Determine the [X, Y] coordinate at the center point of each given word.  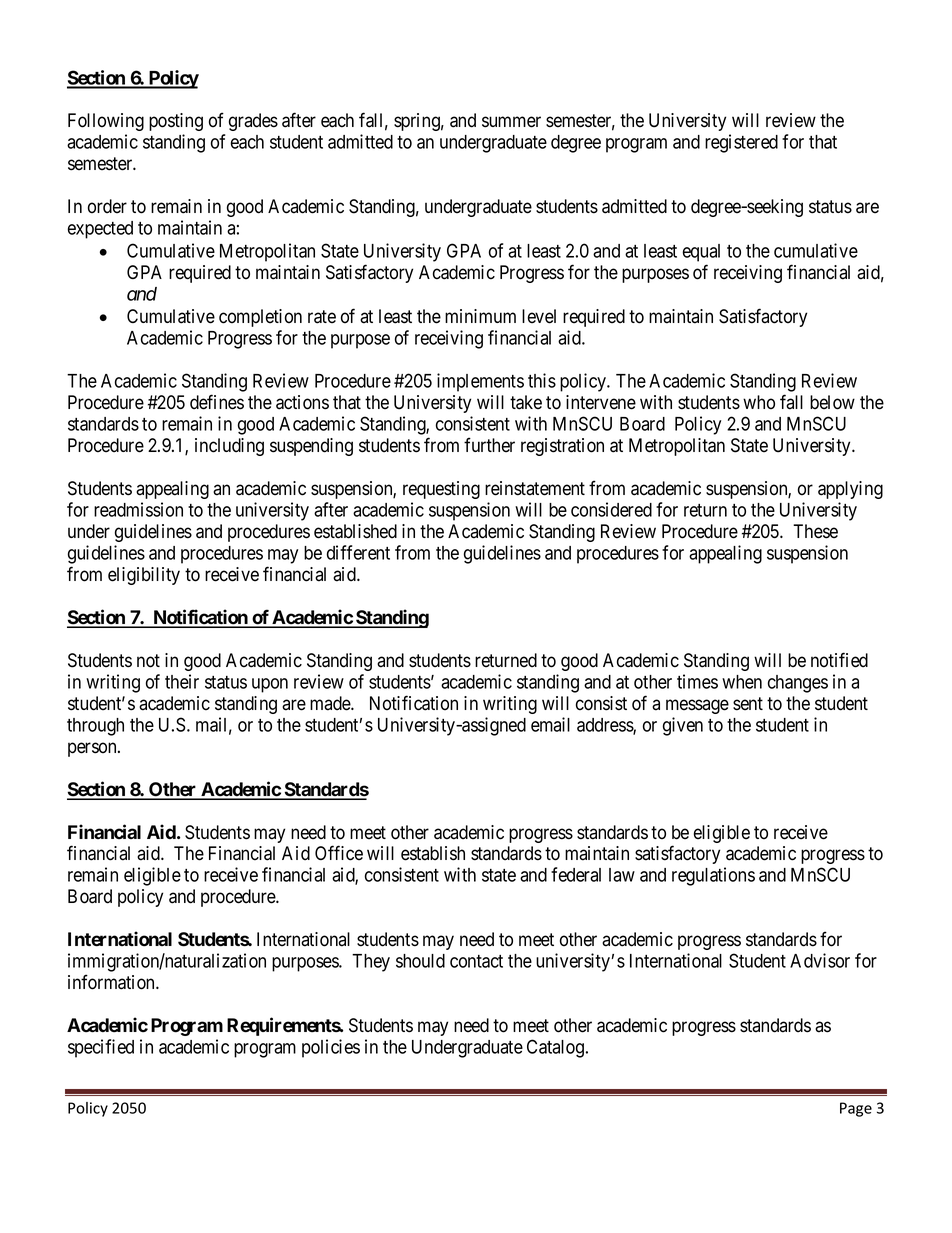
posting [176, 122]
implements [480, 382]
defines [217, 402]
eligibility [144, 576]
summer [511, 122]
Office [339, 853]
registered [741, 143]
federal [576, 874]
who [759, 402]
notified [839, 660]
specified [101, 1048]
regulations [713, 876]
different [358, 552]
